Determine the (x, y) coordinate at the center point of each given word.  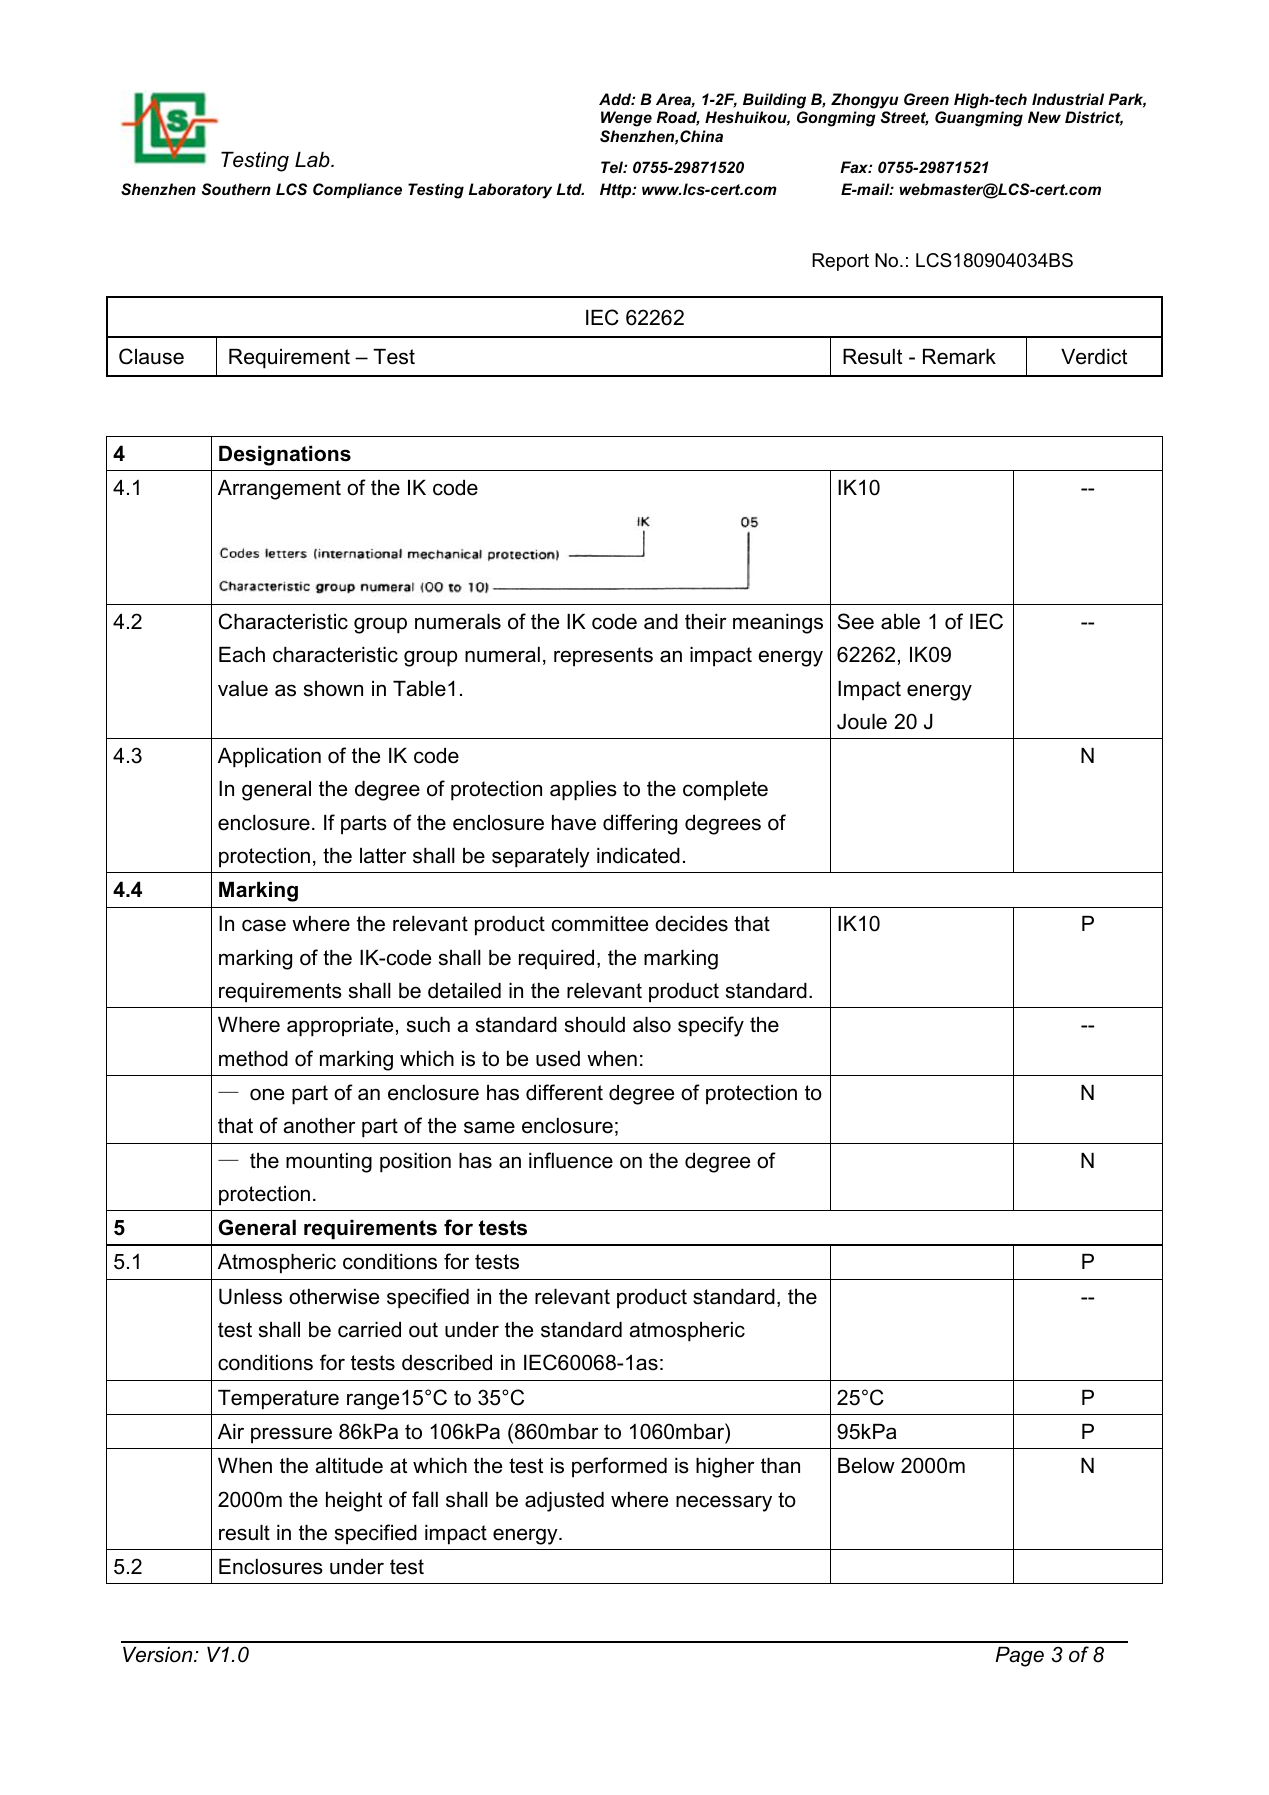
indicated (638, 856)
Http (617, 190)
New (1044, 117)
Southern (236, 189)
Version (159, 1655)
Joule (862, 722)
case (264, 925)
